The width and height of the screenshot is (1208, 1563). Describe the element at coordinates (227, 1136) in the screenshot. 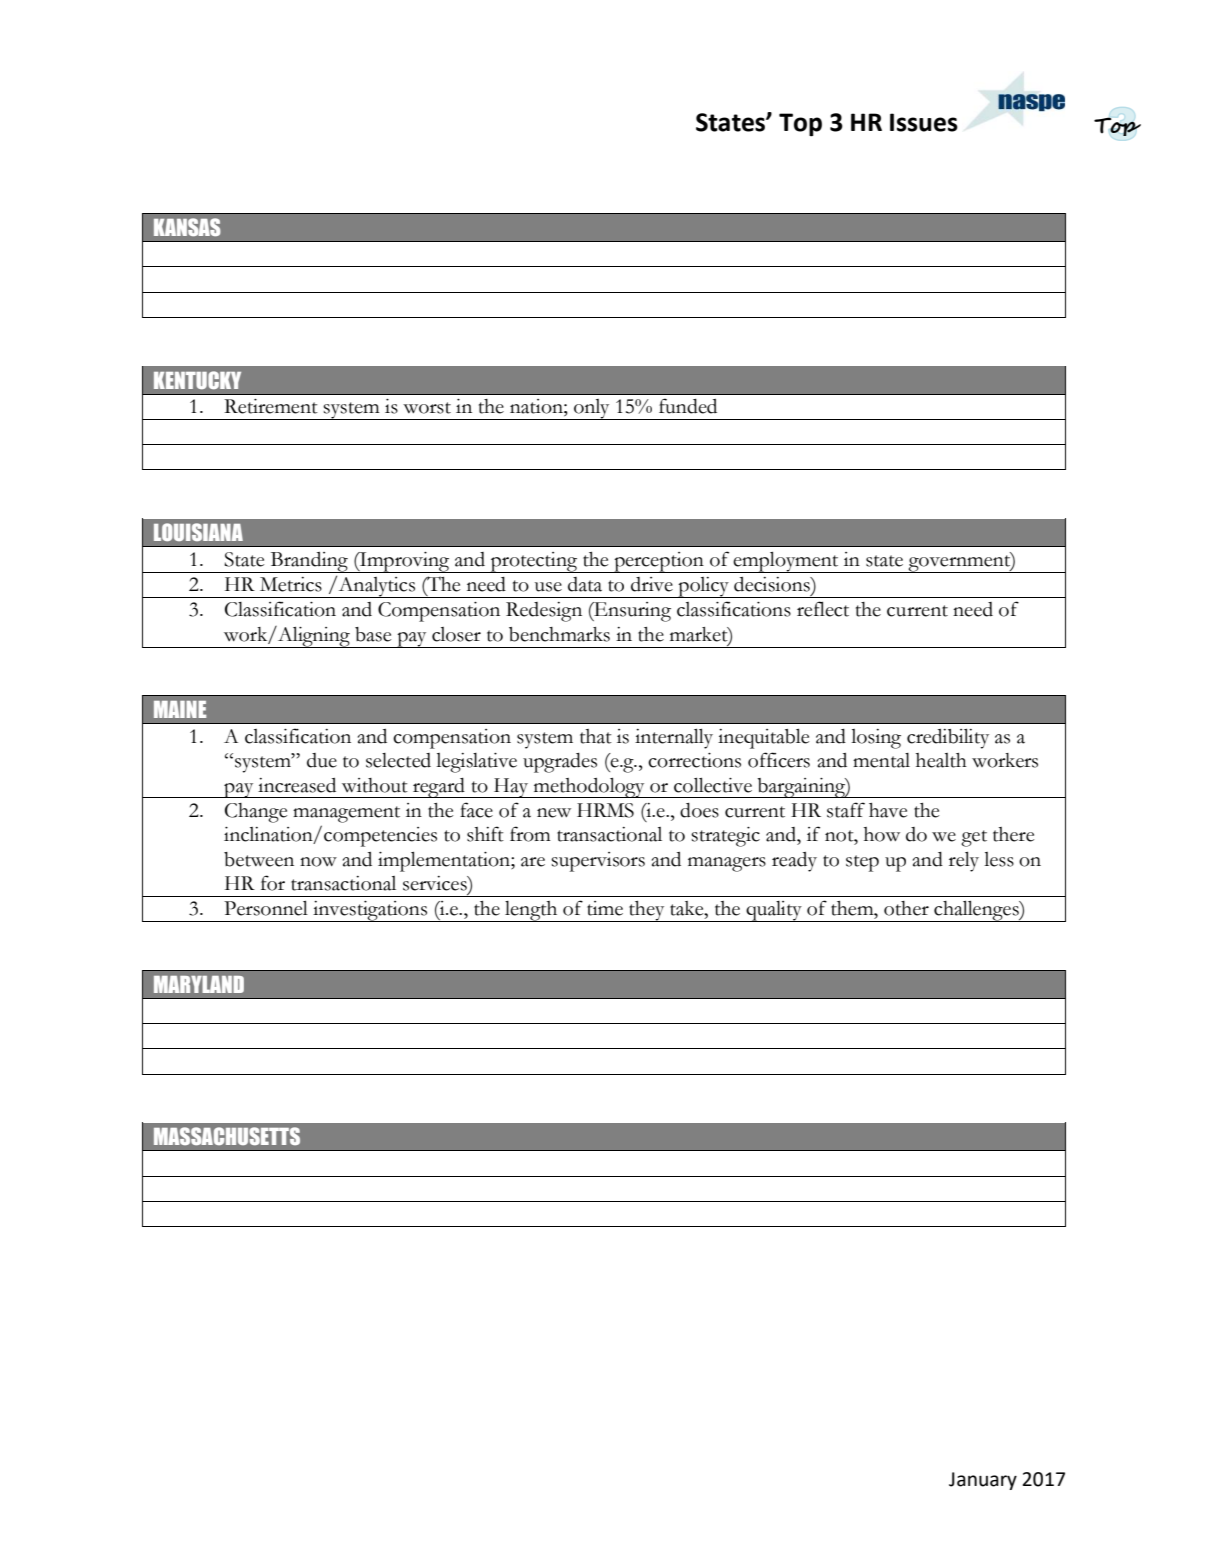

I see `MASSACHUSETTS` at that location.
